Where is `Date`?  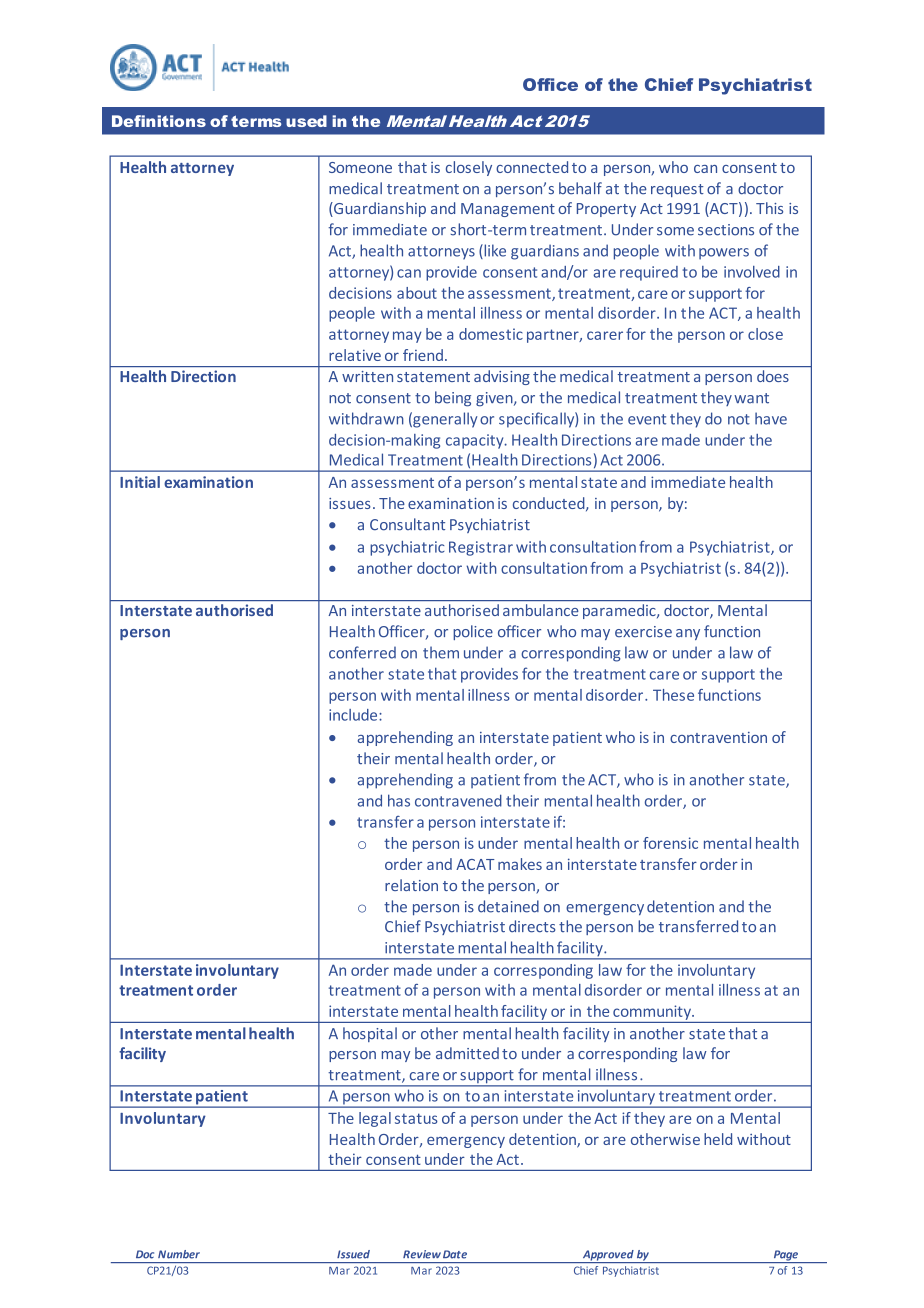 Date is located at coordinates (455, 1254).
